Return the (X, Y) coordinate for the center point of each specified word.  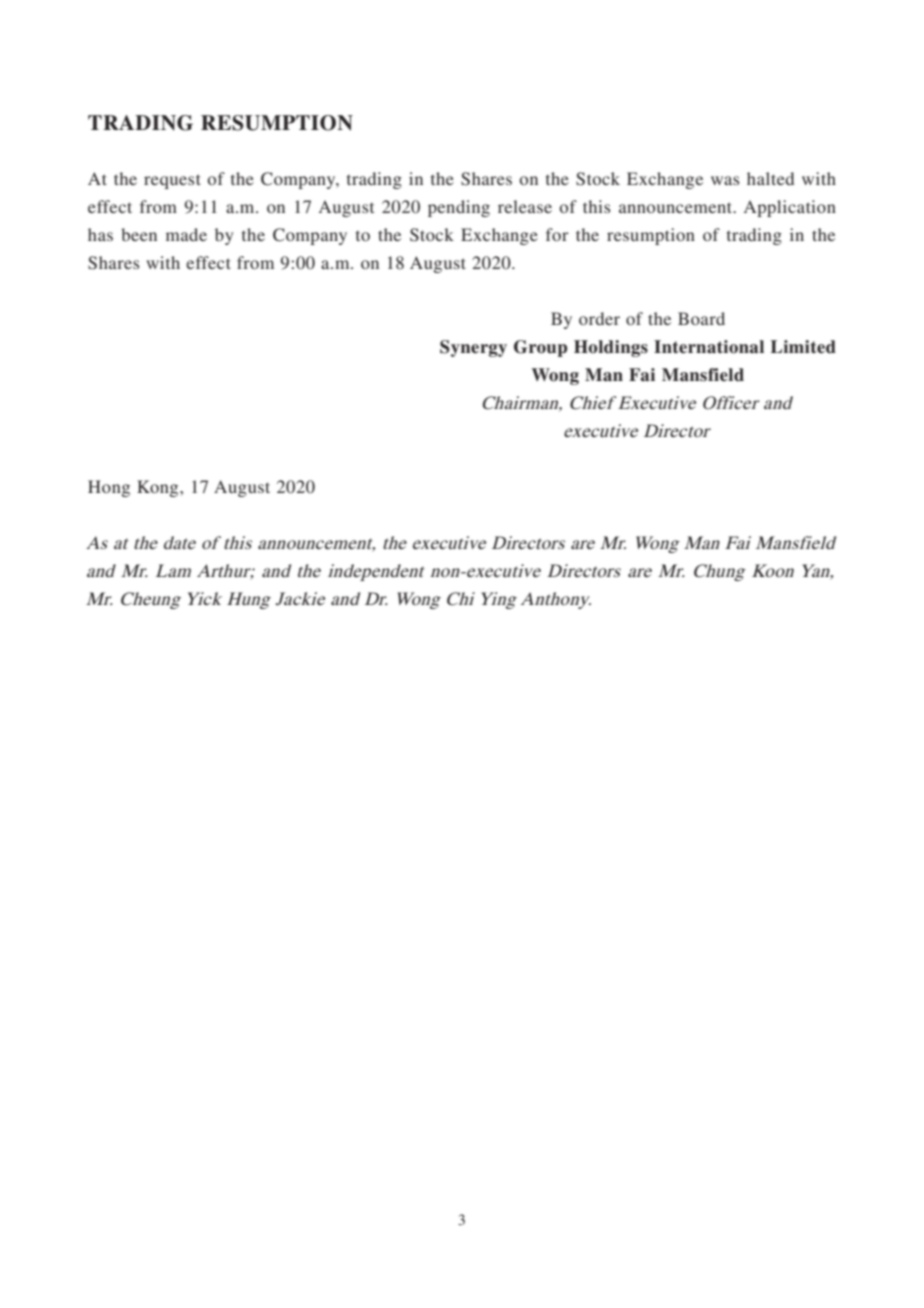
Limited (803, 347)
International (709, 347)
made (186, 234)
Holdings (611, 348)
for (557, 234)
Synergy (473, 348)
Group (540, 348)
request (172, 181)
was (725, 180)
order (599, 318)
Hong (109, 488)
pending (459, 208)
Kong (159, 488)
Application (790, 208)
